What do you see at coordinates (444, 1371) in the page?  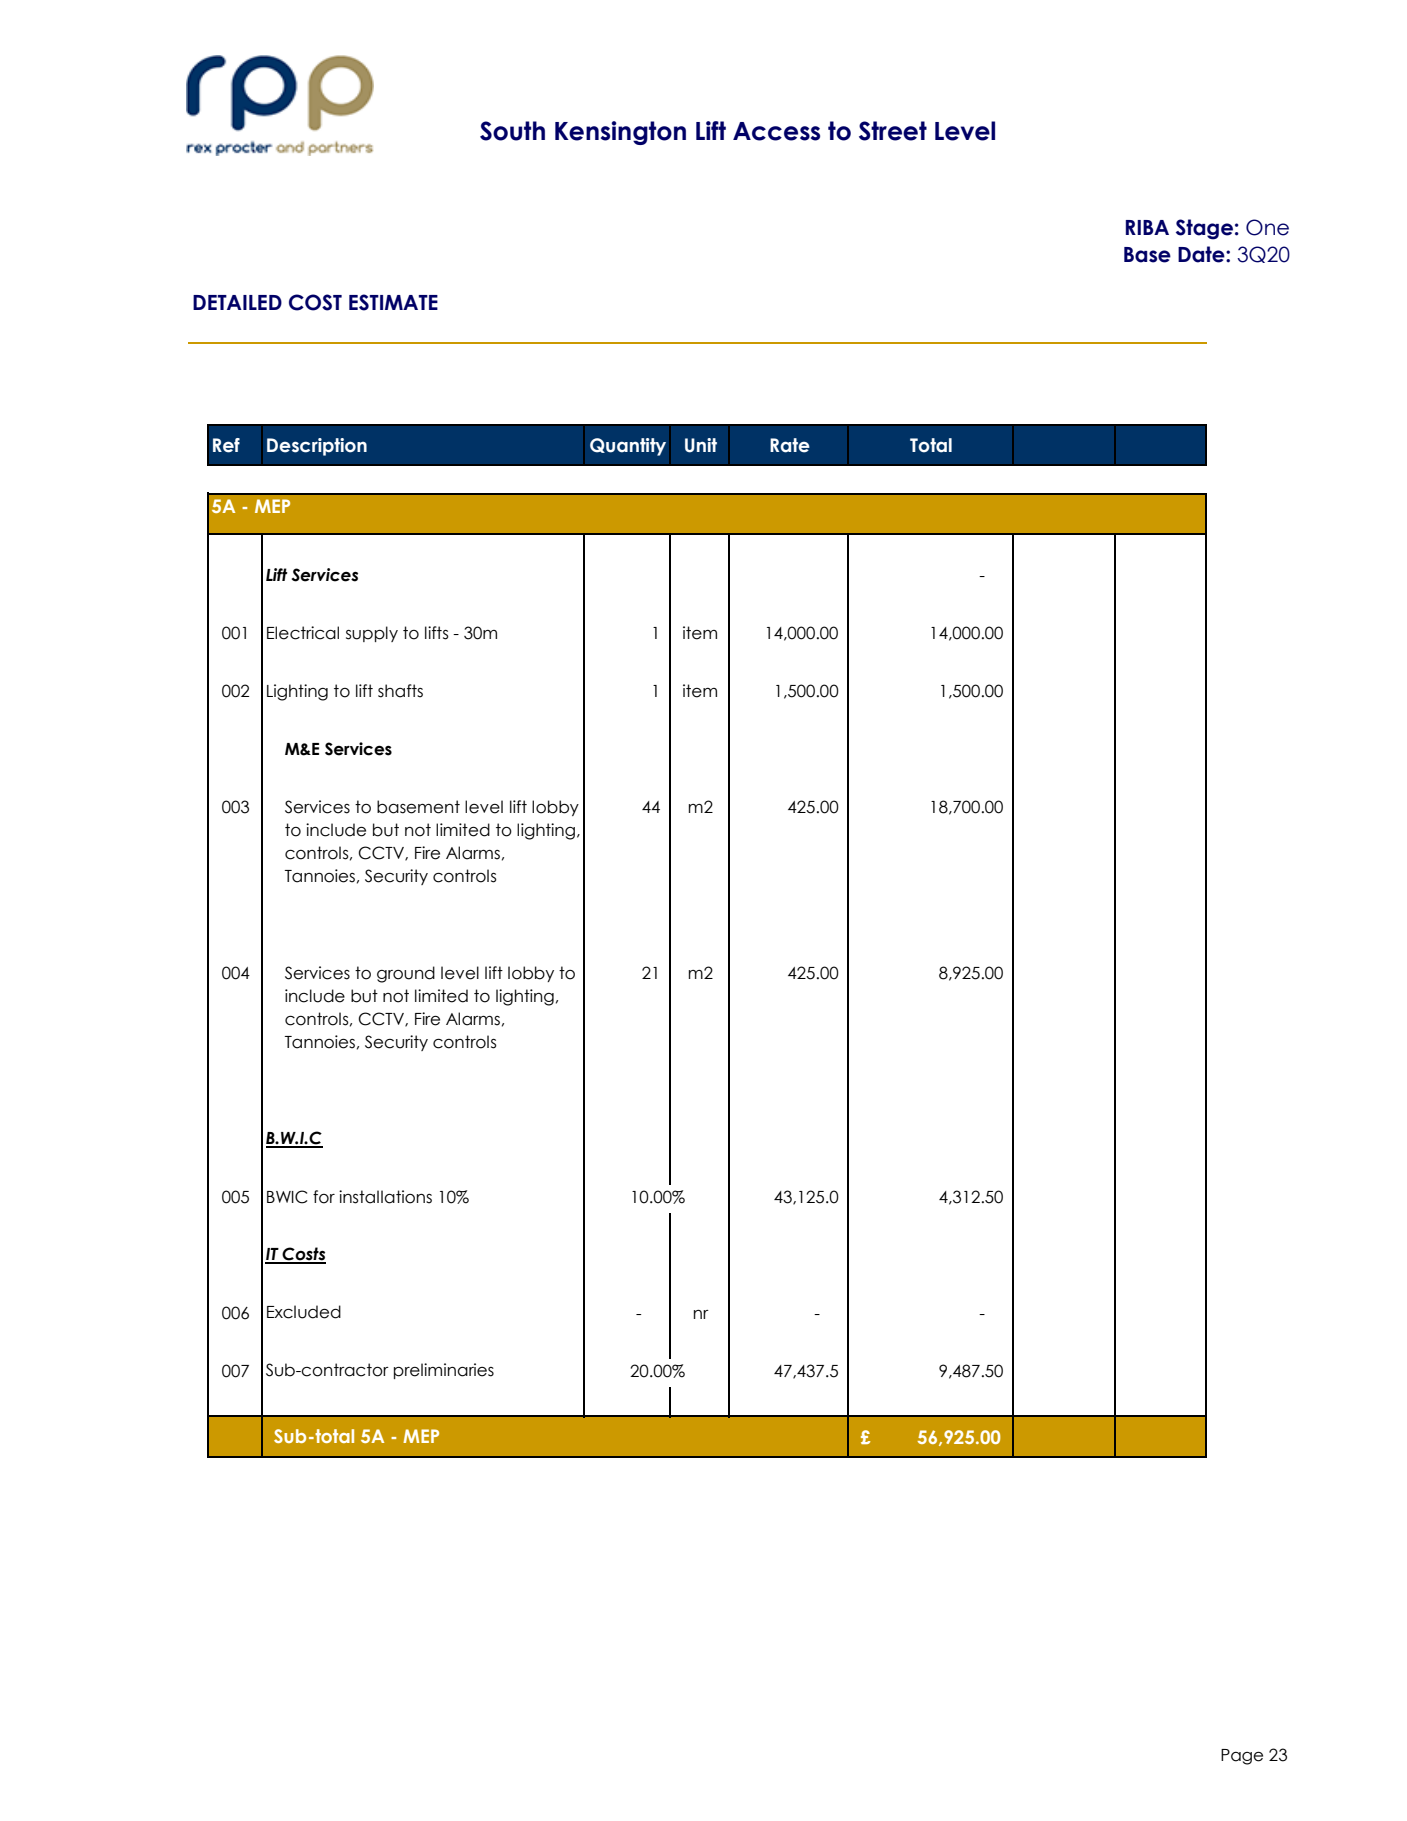 I see `preliminaries` at bounding box center [444, 1371].
